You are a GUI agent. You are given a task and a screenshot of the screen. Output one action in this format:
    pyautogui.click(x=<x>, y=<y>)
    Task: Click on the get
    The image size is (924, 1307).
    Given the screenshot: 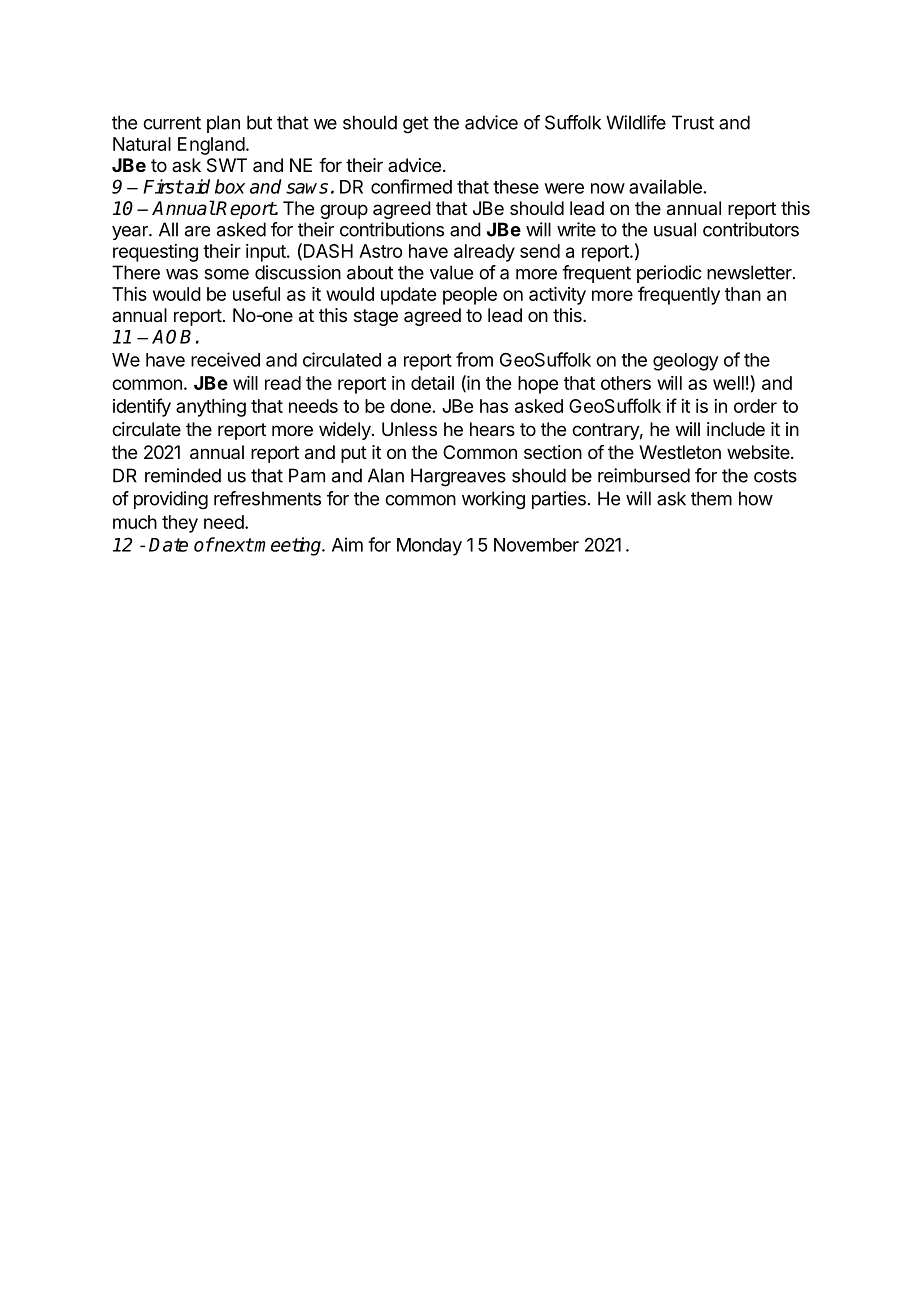 What is the action you would take?
    pyautogui.click(x=416, y=125)
